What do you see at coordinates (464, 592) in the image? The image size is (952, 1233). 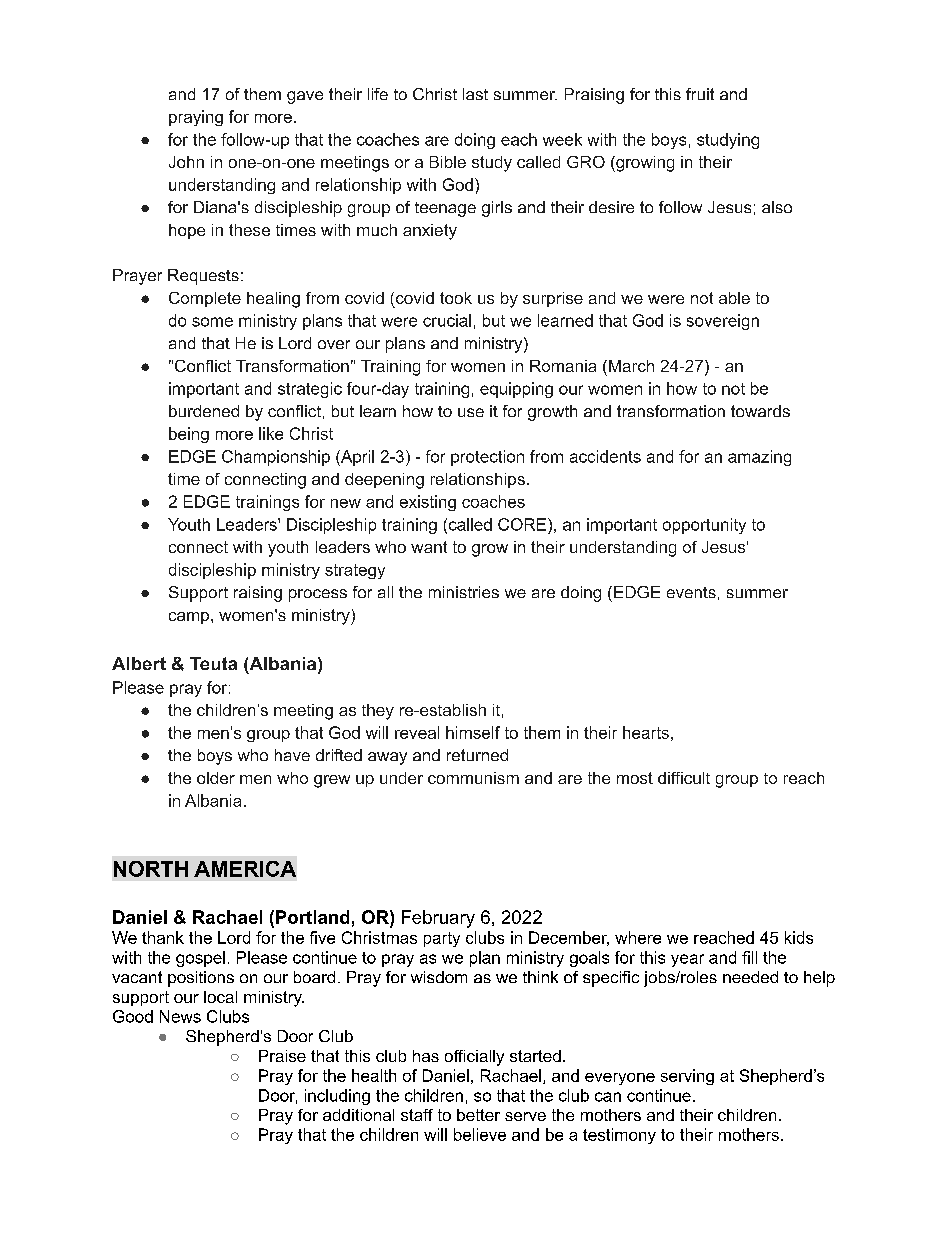 I see `ministries` at bounding box center [464, 592].
